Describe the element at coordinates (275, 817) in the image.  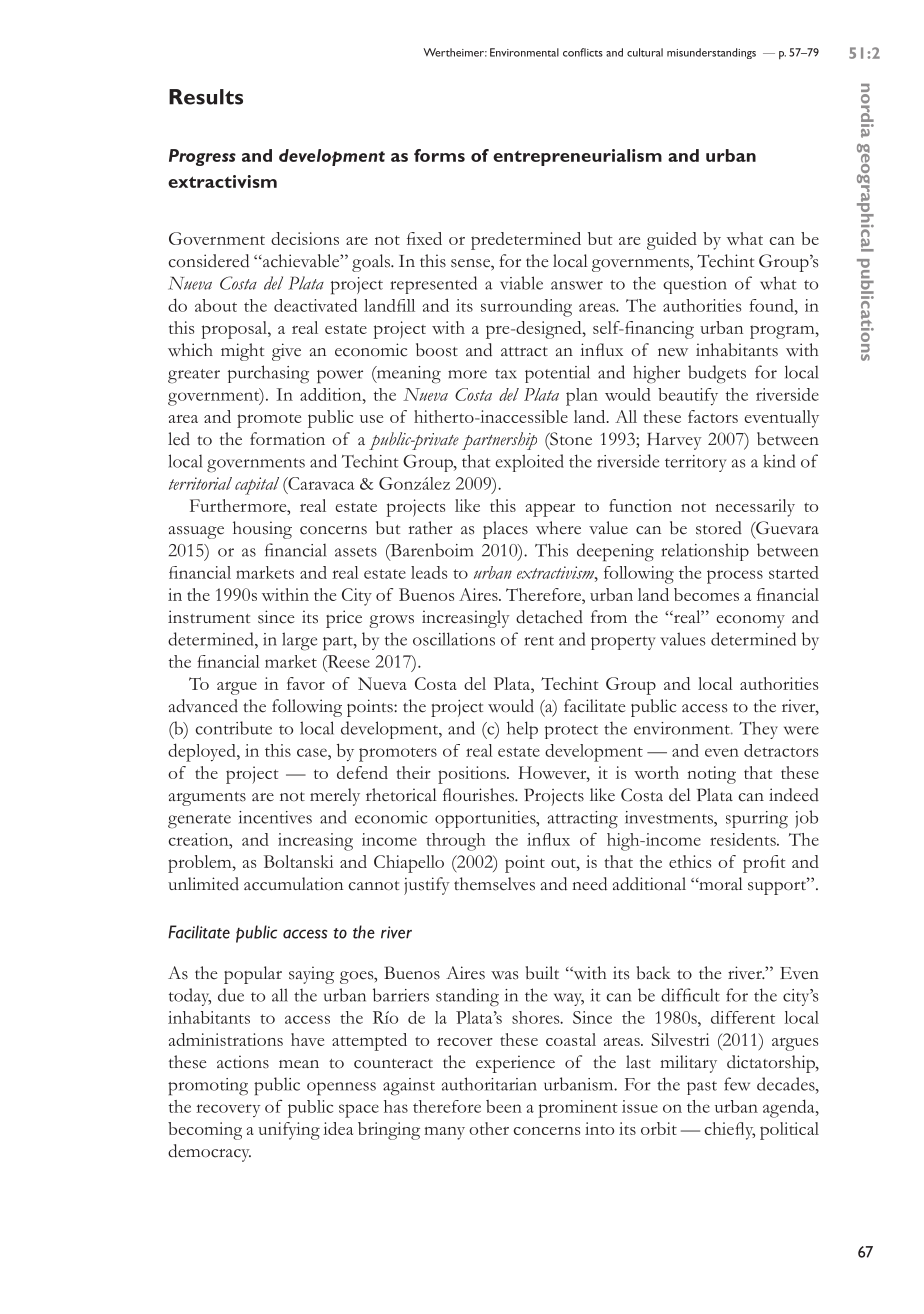
I see `incentives` at that location.
